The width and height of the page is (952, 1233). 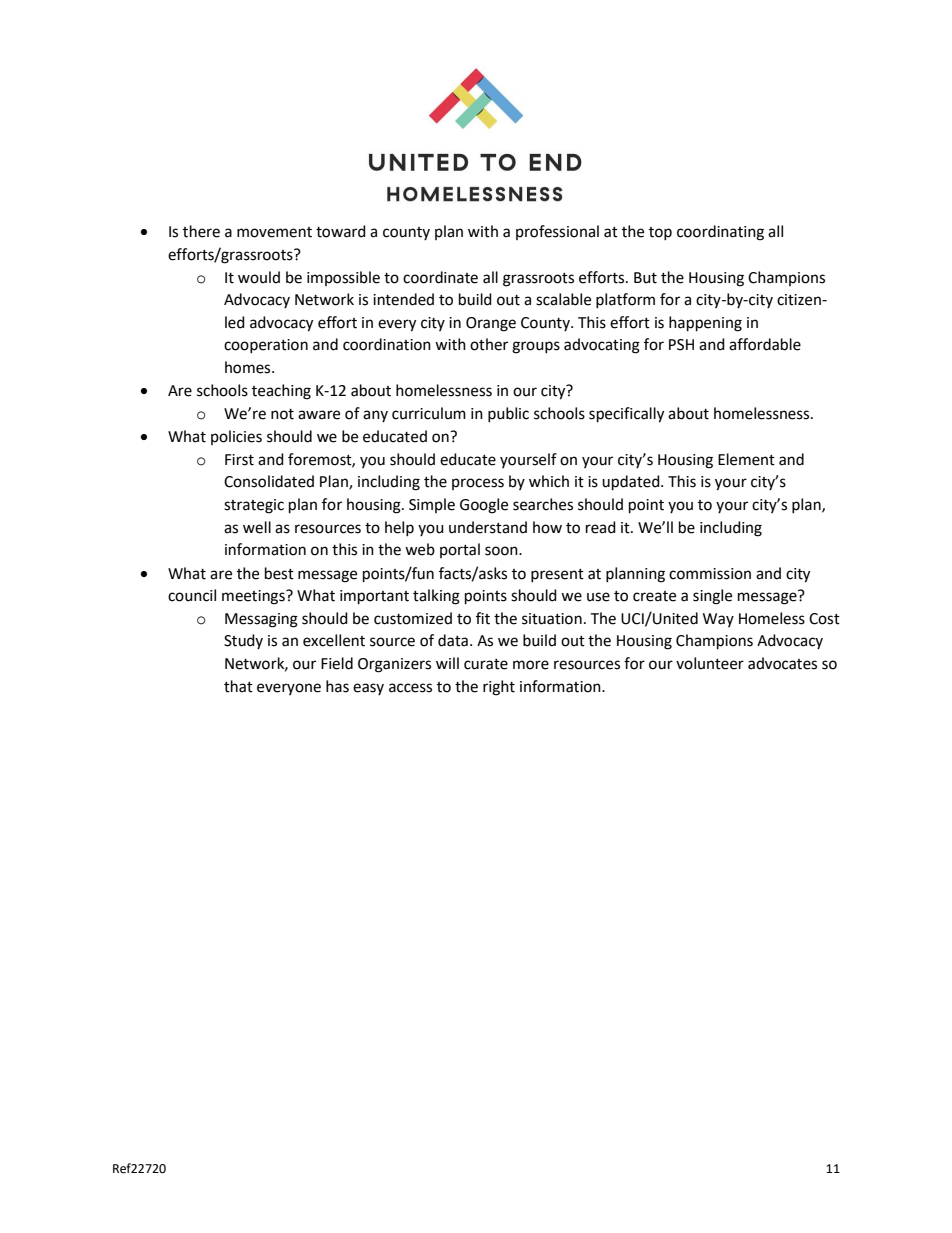 What do you see at coordinates (557, 232) in the page?
I see `professional` at bounding box center [557, 232].
